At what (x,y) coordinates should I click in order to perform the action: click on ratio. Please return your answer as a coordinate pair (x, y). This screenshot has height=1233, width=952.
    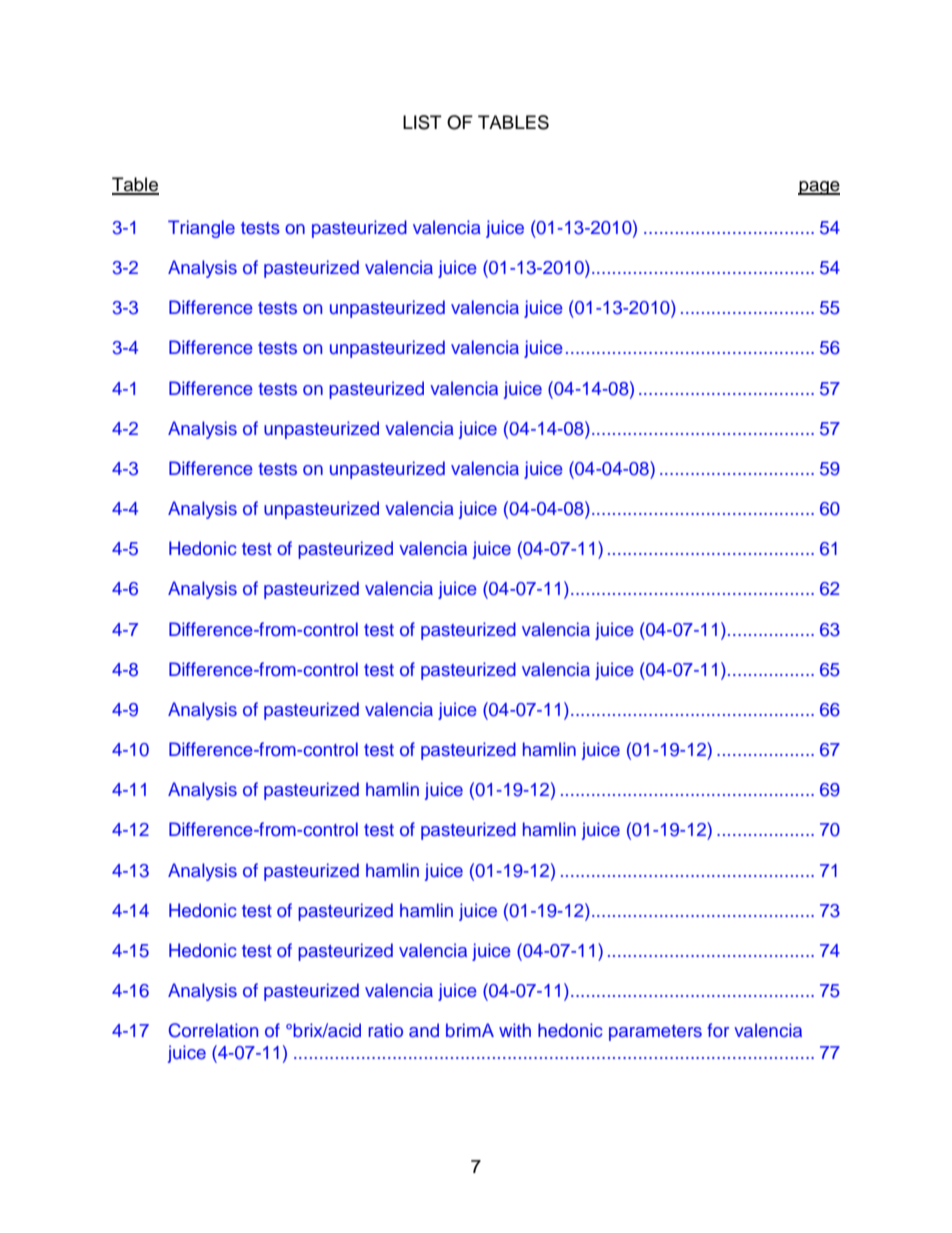
    Looking at the image, I should click on (385, 1030).
